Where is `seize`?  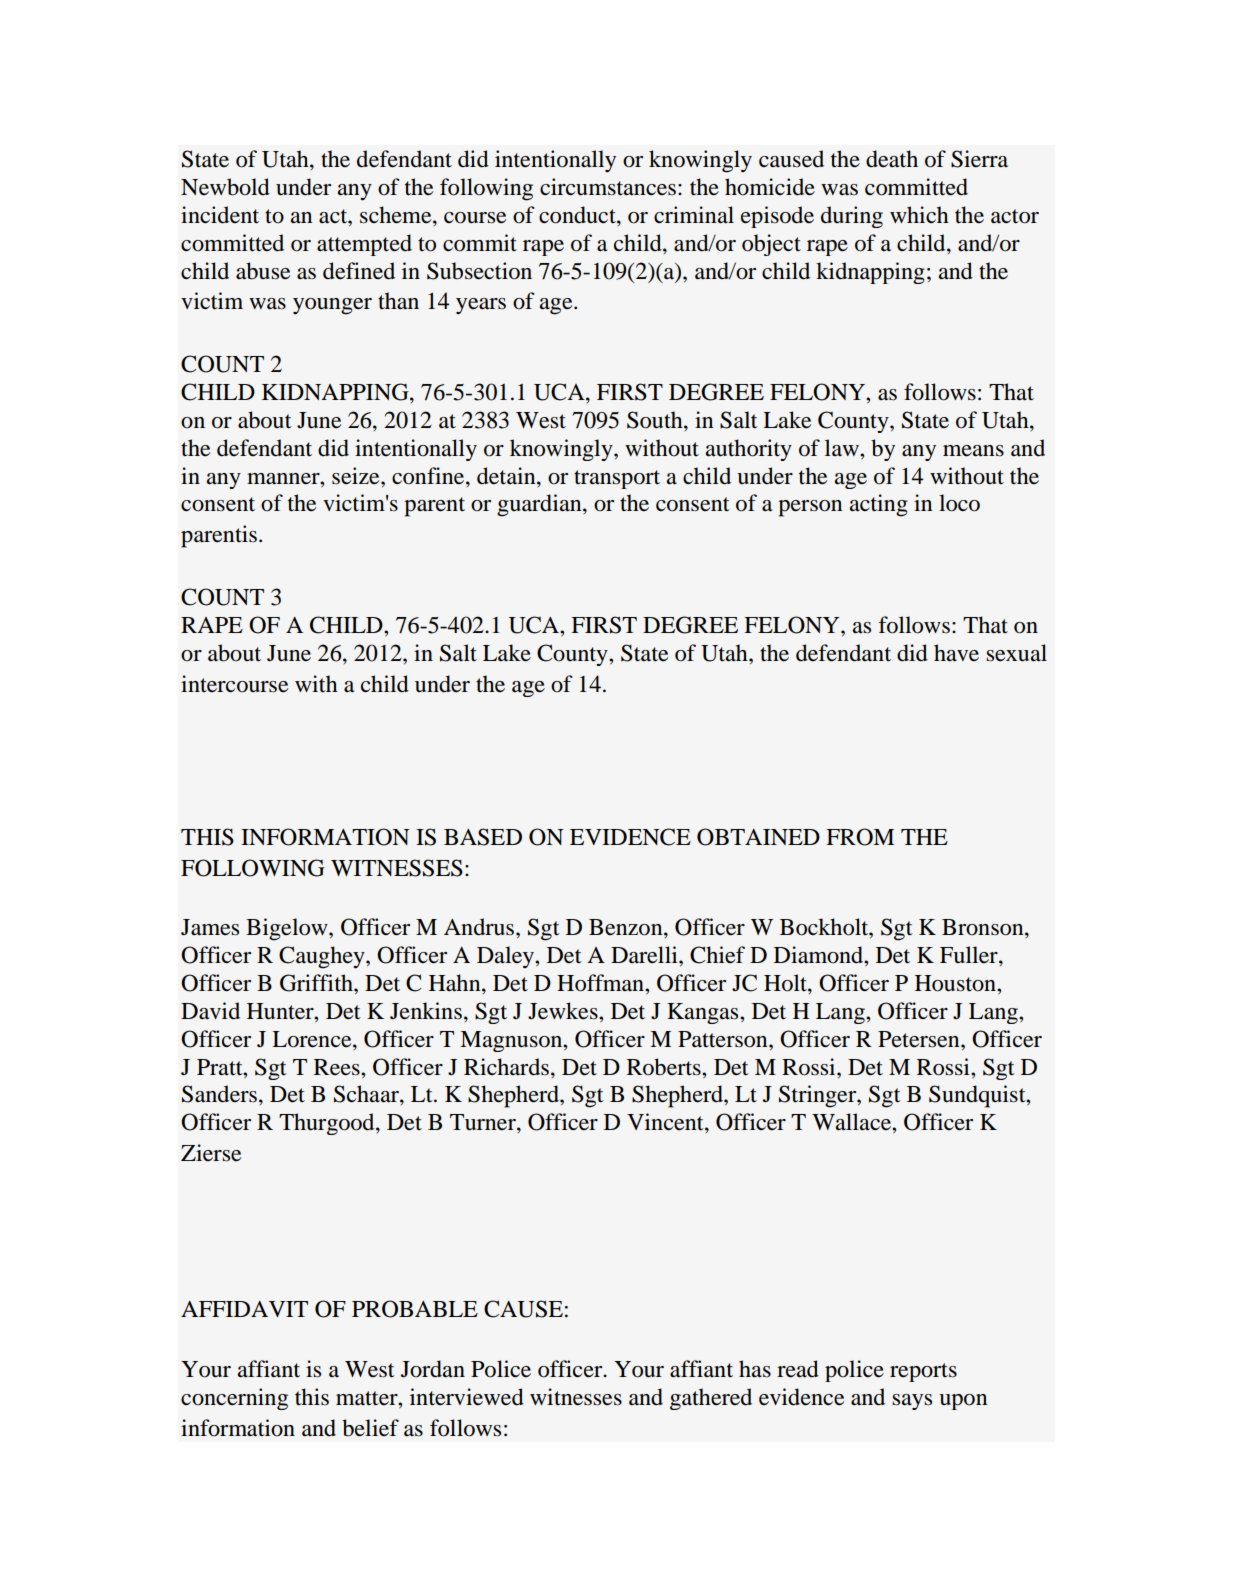
seize is located at coordinates (357, 476).
